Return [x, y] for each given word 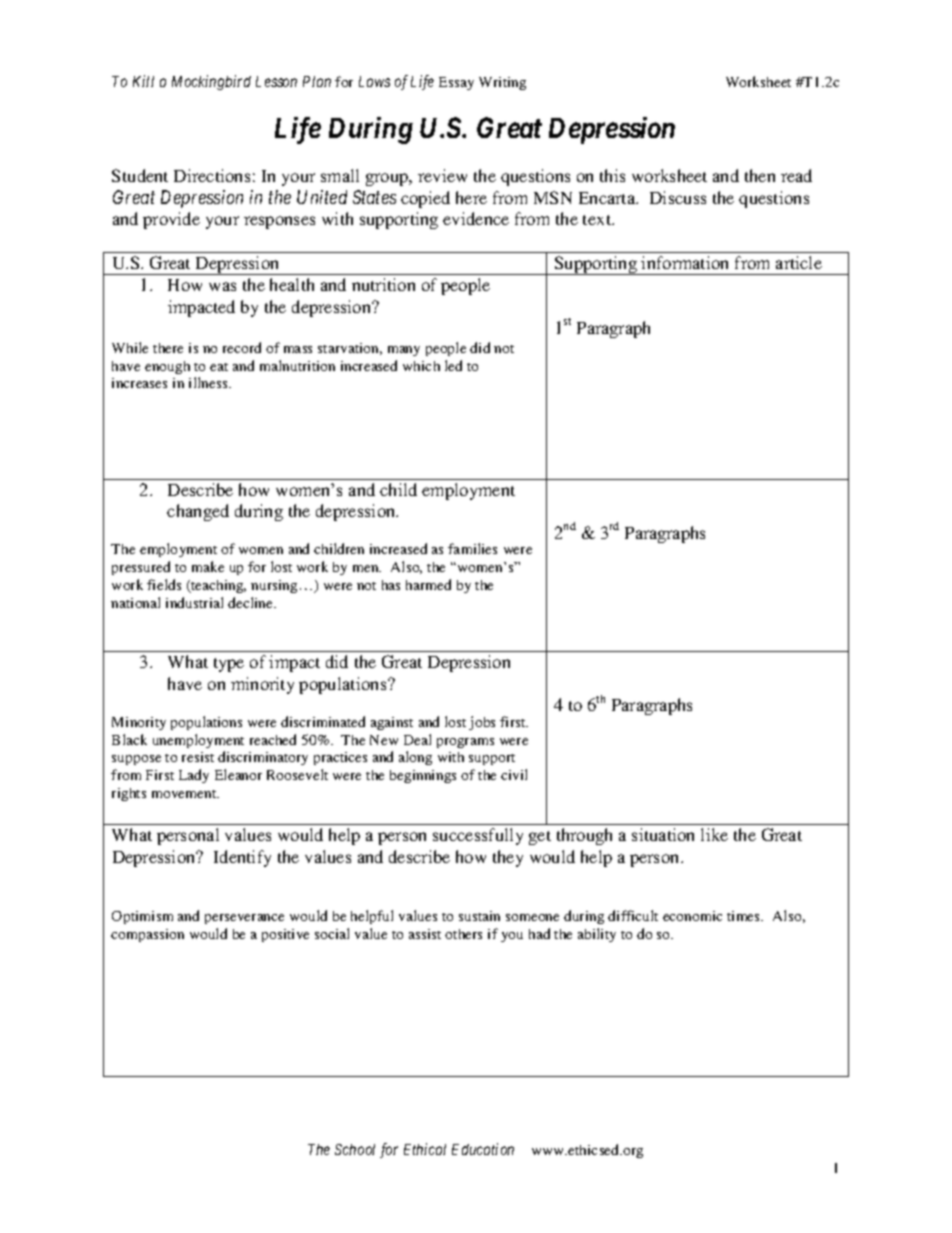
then [760, 175]
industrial [194, 602]
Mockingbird [211, 82]
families [472, 548]
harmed [428, 584]
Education [483, 1149]
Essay [456, 83]
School [355, 1149]
